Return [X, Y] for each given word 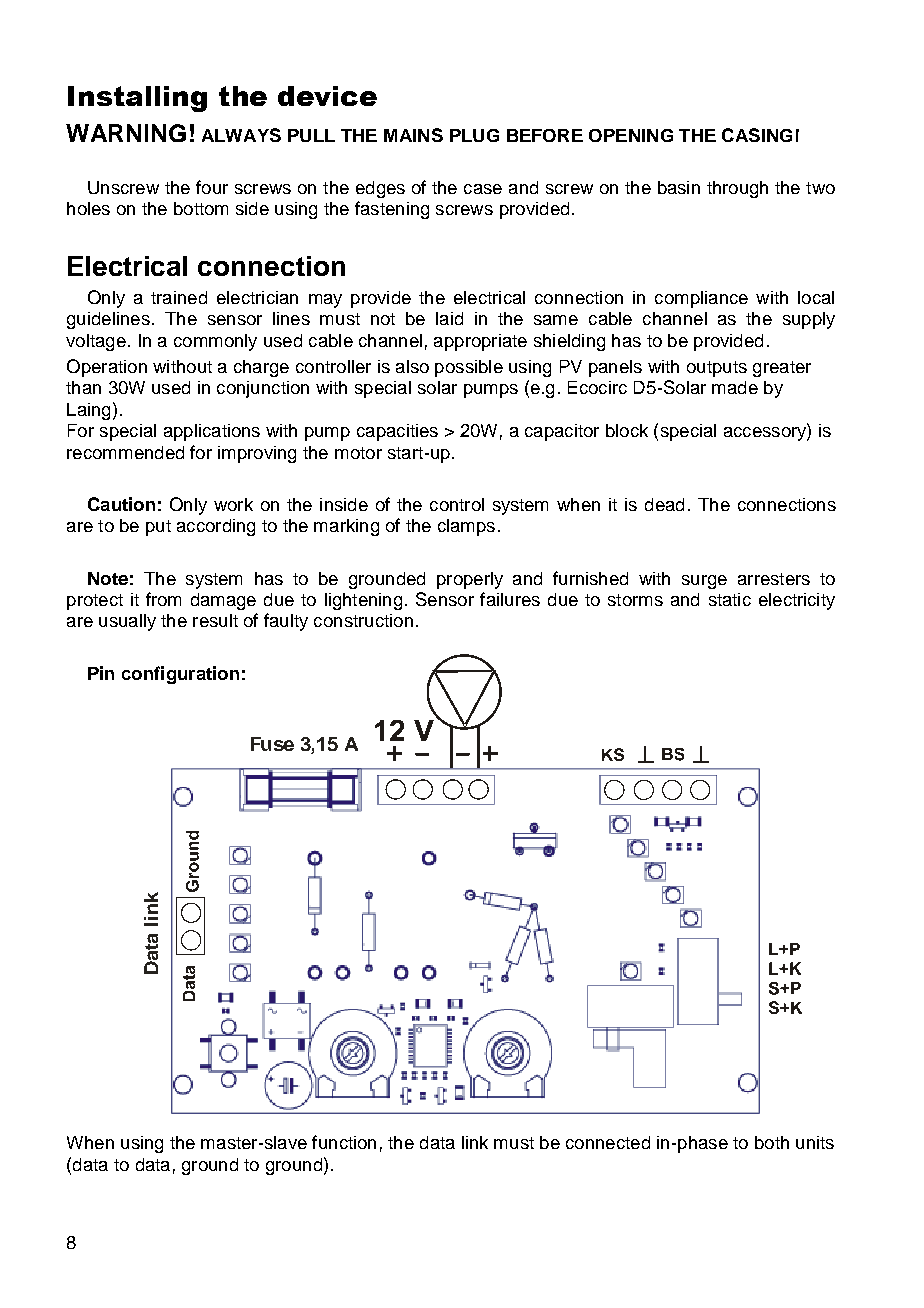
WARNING [126, 133]
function [344, 1142]
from [163, 599]
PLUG [474, 135]
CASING [757, 135]
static [730, 599]
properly [470, 580]
